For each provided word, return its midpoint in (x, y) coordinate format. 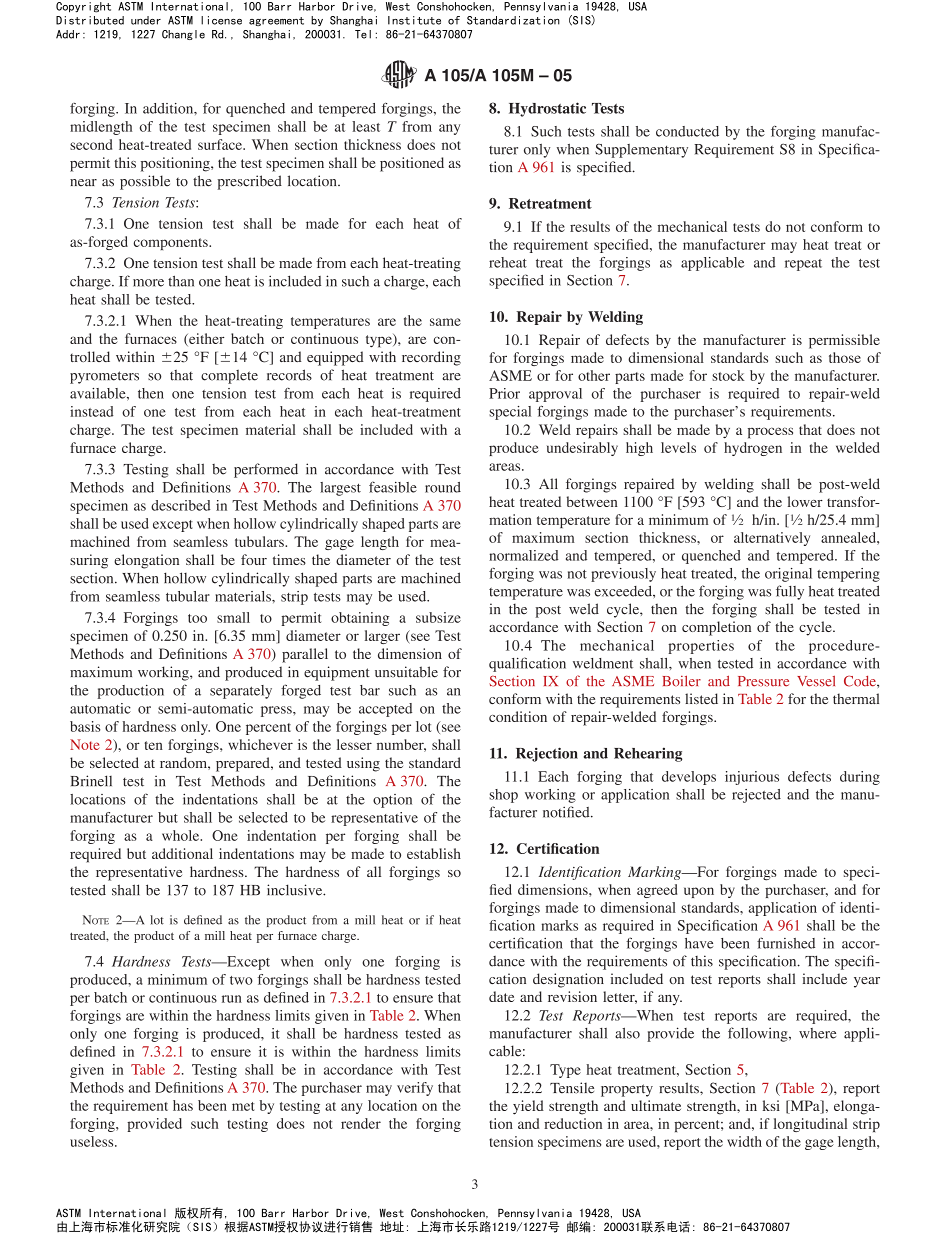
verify (415, 1089)
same (445, 322)
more (148, 283)
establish (434, 853)
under (146, 20)
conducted (687, 131)
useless (93, 1141)
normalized (523, 555)
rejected (756, 796)
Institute (414, 20)
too (197, 618)
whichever (260, 744)
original (788, 575)
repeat (803, 265)
